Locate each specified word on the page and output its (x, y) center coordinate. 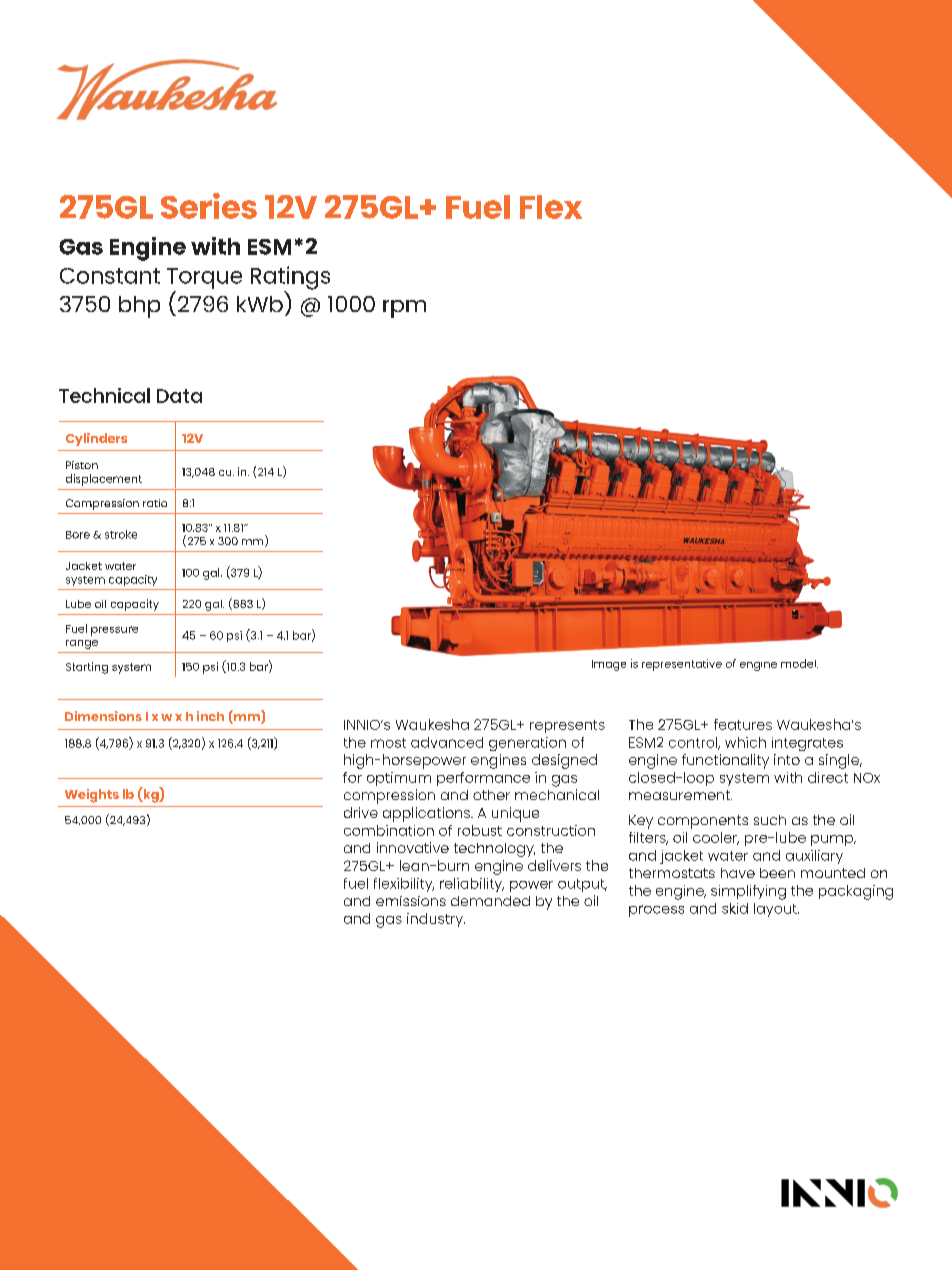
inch (210, 716)
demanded (490, 901)
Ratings (290, 279)
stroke (121, 534)
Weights (92, 796)
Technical (104, 395)
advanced (447, 742)
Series (209, 206)
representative (682, 665)
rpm (404, 309)
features (743, 724)
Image (609, 665)
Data (179, 396)
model (799, 663)
